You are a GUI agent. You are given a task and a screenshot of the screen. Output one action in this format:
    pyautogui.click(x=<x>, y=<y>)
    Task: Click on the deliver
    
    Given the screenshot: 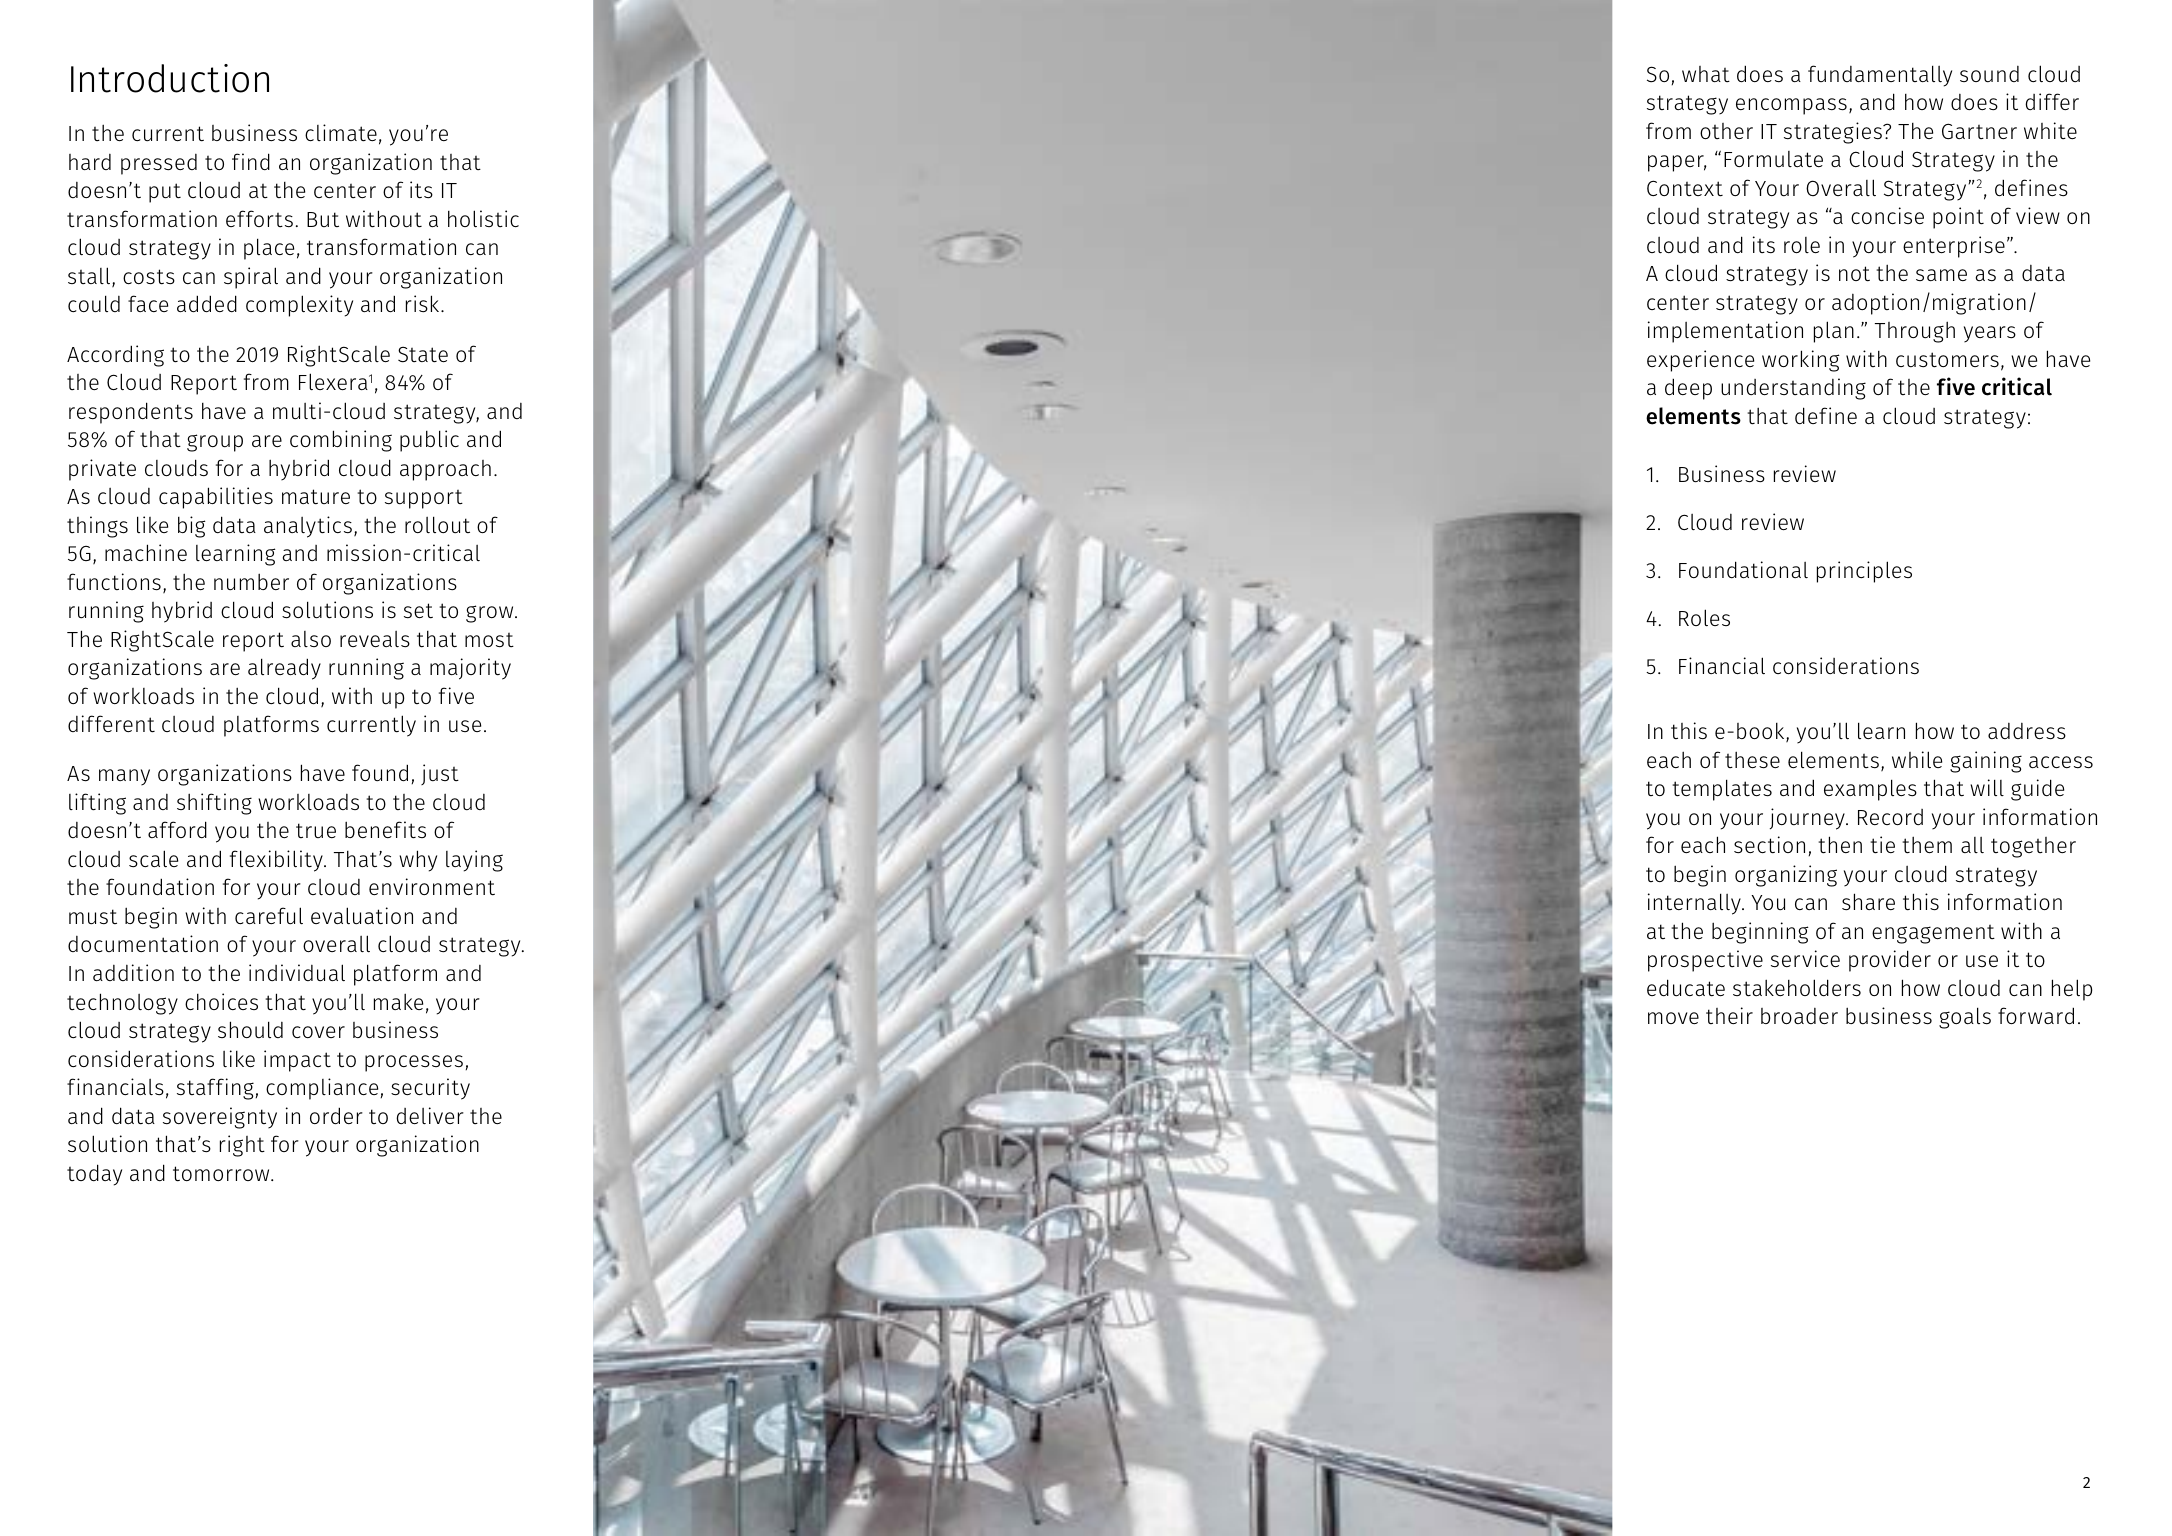 What is the action you would take?
    pyautogui.click(x=430, y=1115)
